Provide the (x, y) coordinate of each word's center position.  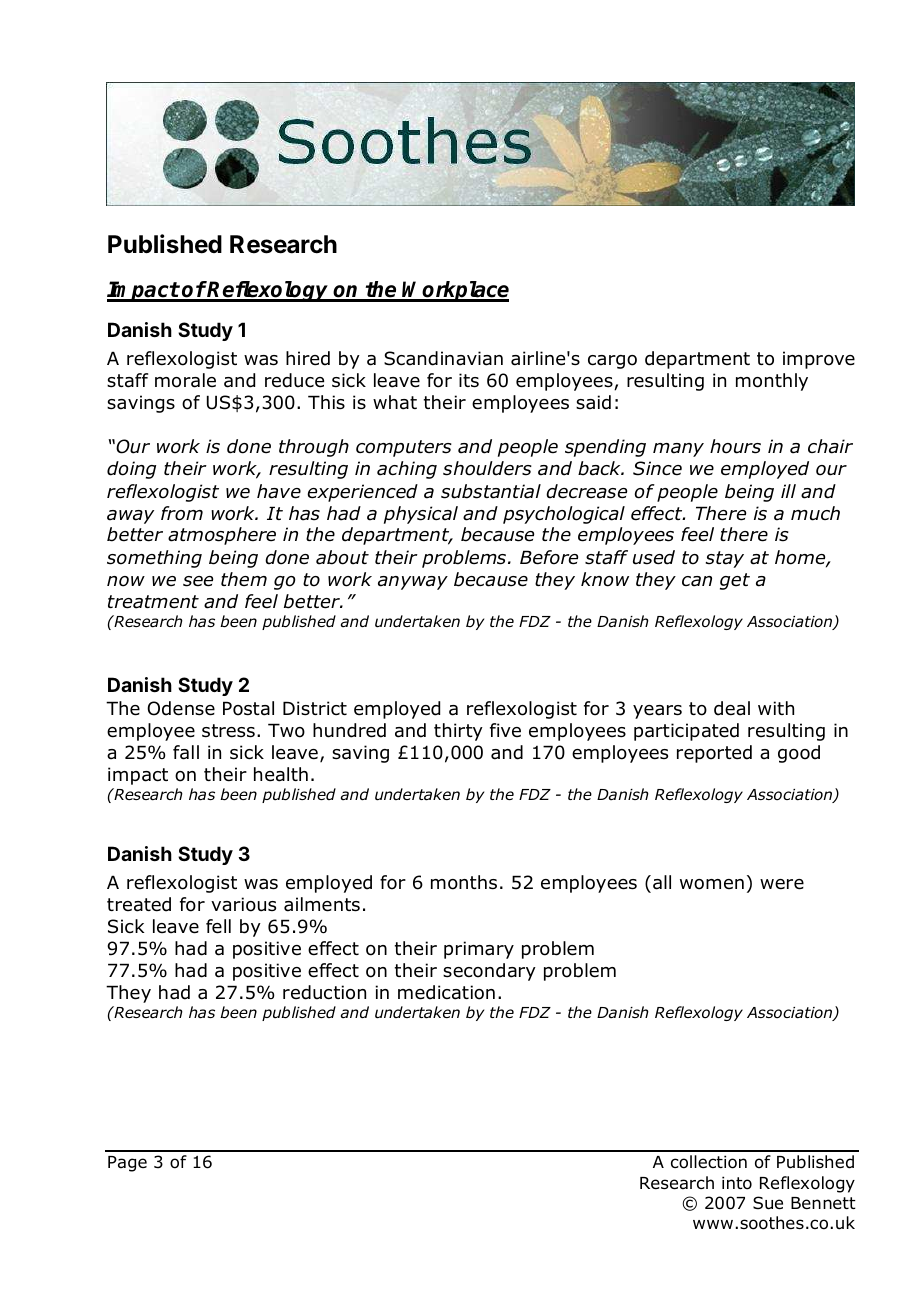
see (198, 581)
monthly (772, 382)
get (735, 581)
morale (185, 380)
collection (709, 1162)
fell (218, 926)
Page (127, 1164)
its (469, 380)
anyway (413, 583)
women (712, 884)
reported (714, 754)
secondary (489, 972)
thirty (458, 732)
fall (186, 752)
